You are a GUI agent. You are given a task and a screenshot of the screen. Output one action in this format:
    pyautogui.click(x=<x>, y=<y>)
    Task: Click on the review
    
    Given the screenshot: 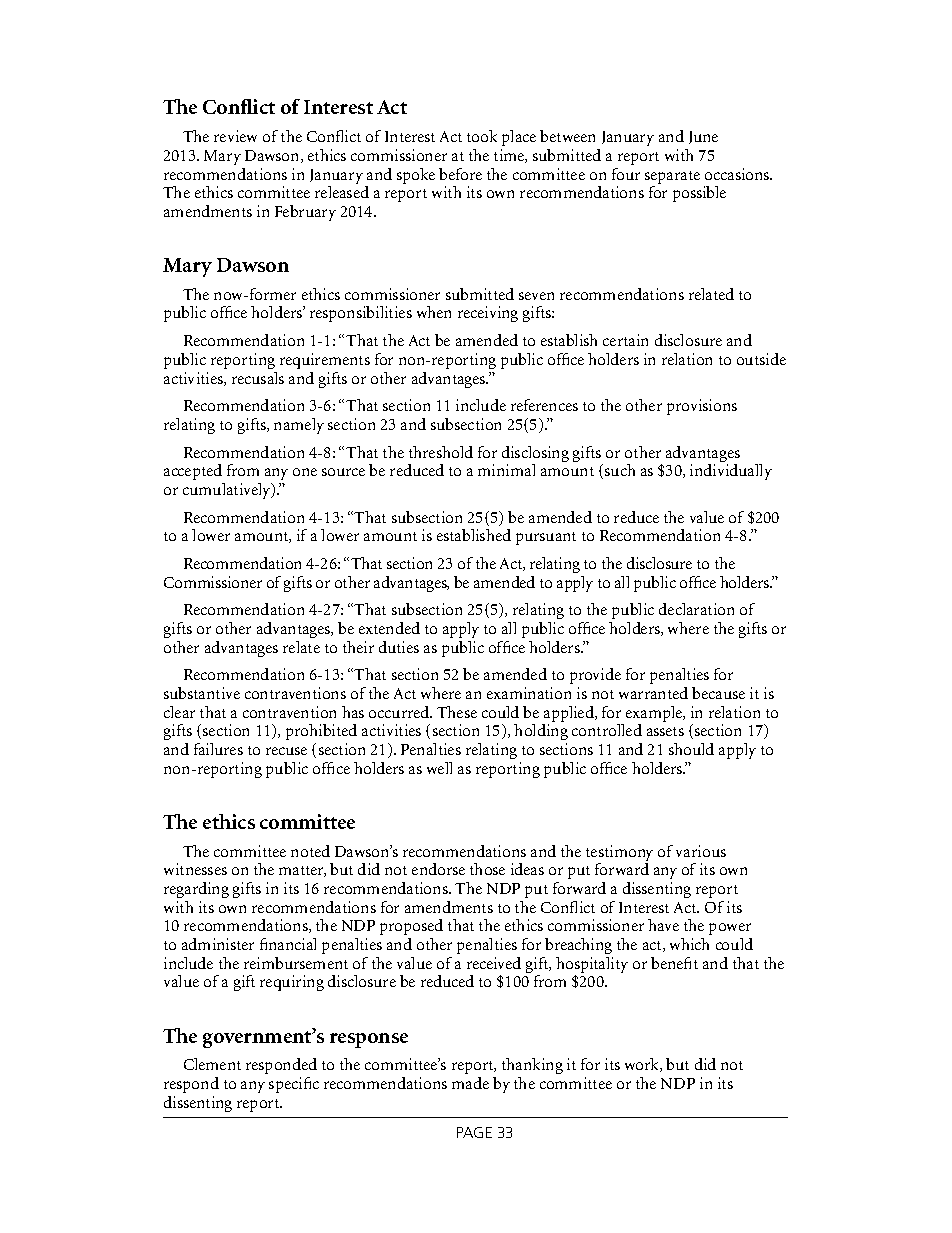 What is the action you would take?
    pyautogui.click(x=235, y=136)
